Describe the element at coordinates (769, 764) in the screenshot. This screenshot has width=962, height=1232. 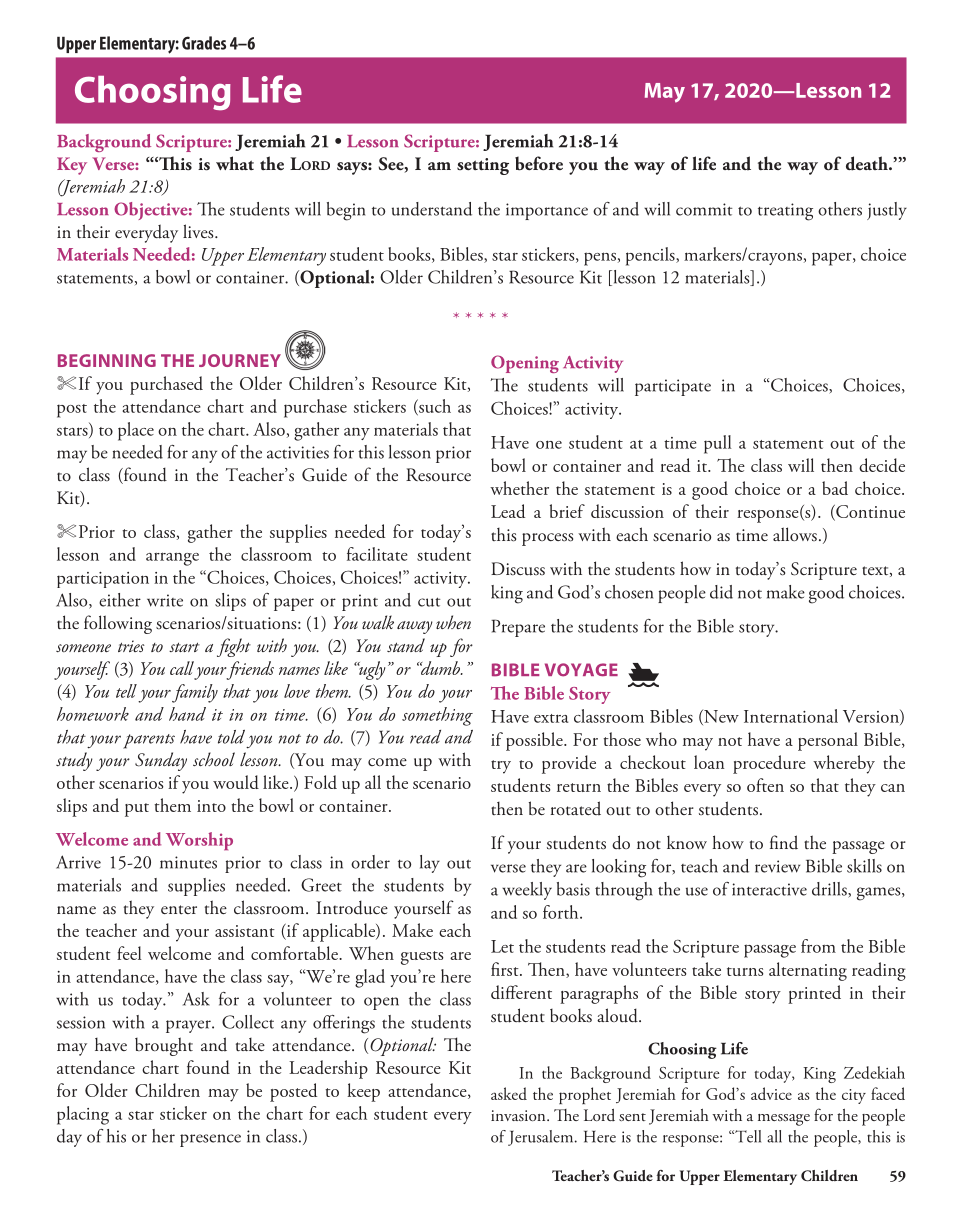
I see `procedure` at that location.
